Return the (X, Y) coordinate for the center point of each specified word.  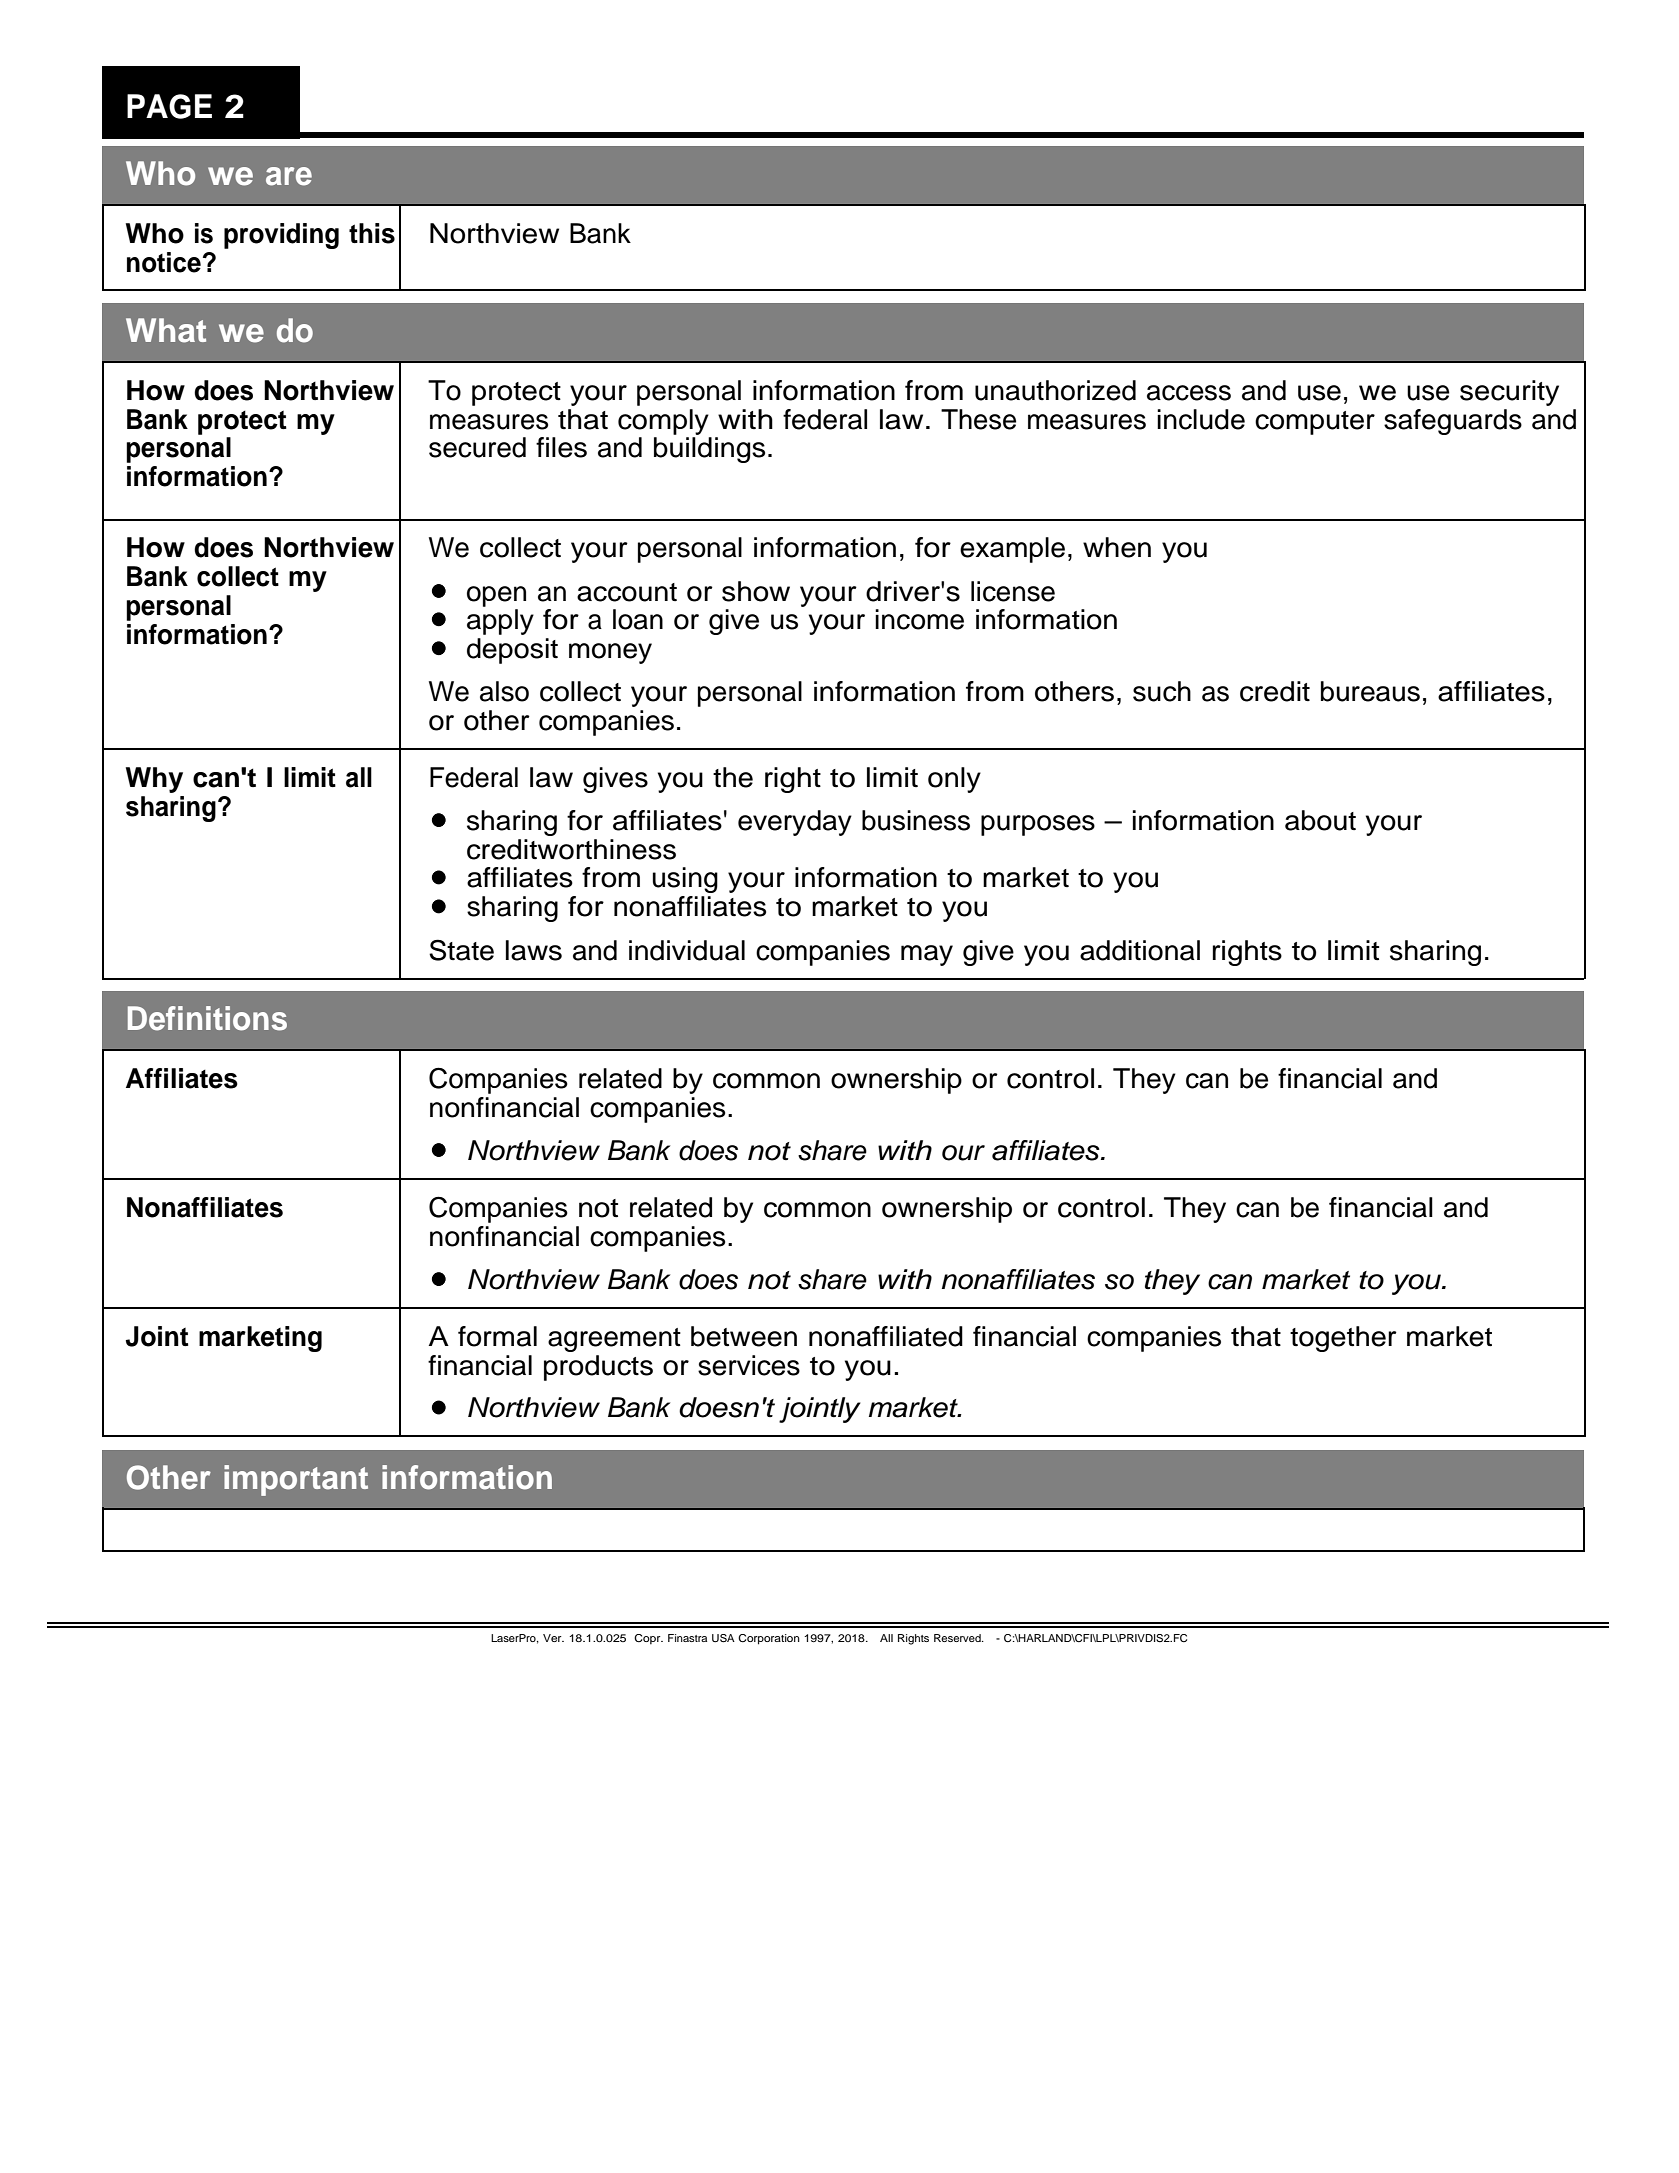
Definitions (207, 1018)
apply (500, 622)
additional (1140, 950)
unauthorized (1055, 390)
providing (281, 236)
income (919, 619)
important (296, 1480)
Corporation (769, 1639)
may (927, 955)
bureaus (1370, 691)
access (1189, 393)
